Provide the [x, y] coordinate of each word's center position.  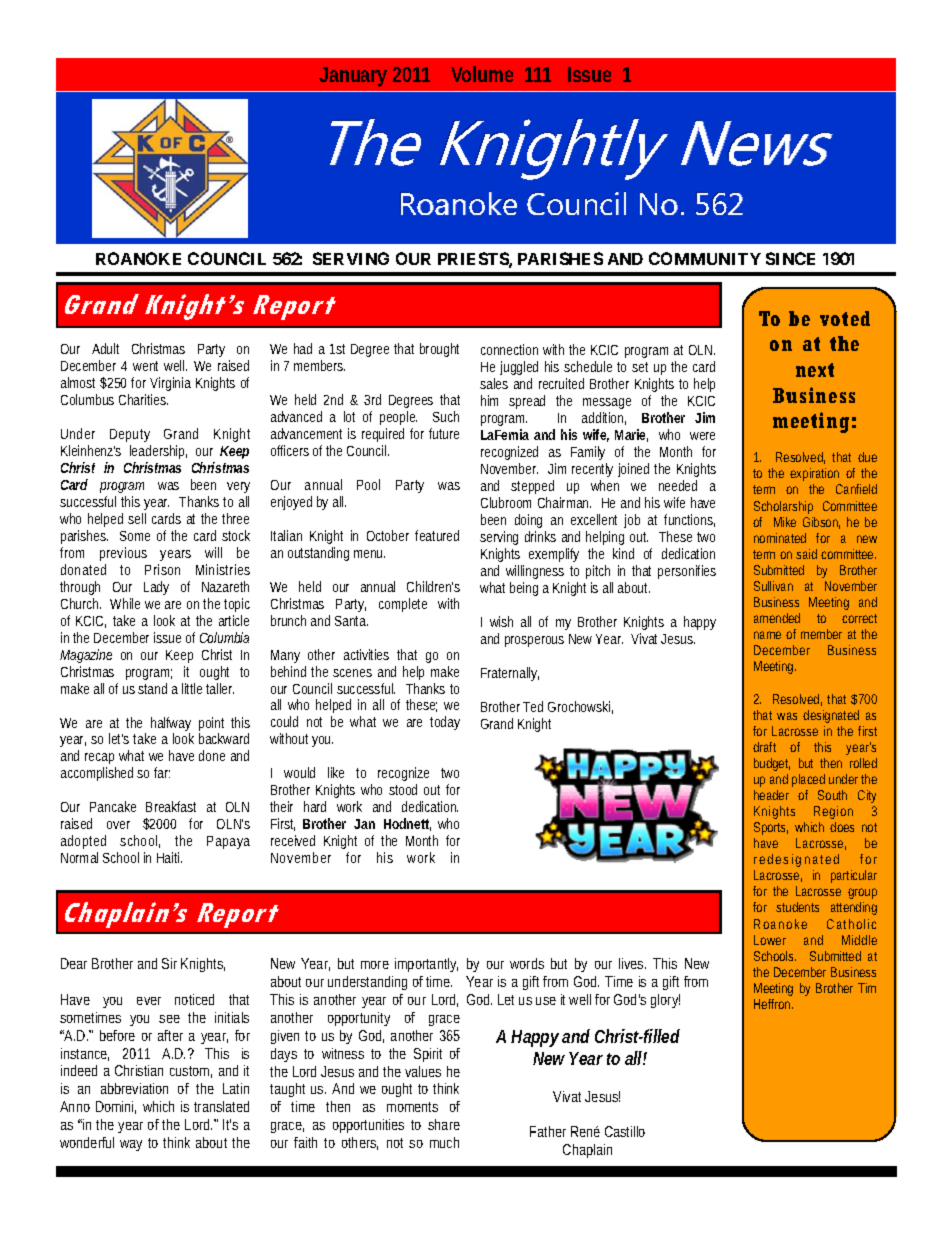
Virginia [170, 384]
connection [509, 349]
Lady [156, 588]
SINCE [790, 258]
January [353, 77]
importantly [426, 965]
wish [501, 621]
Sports [771, 828]
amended [777, 618]
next [815, 370]
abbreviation [134, 1088]
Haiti [169, 857]
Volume [482, 74]
